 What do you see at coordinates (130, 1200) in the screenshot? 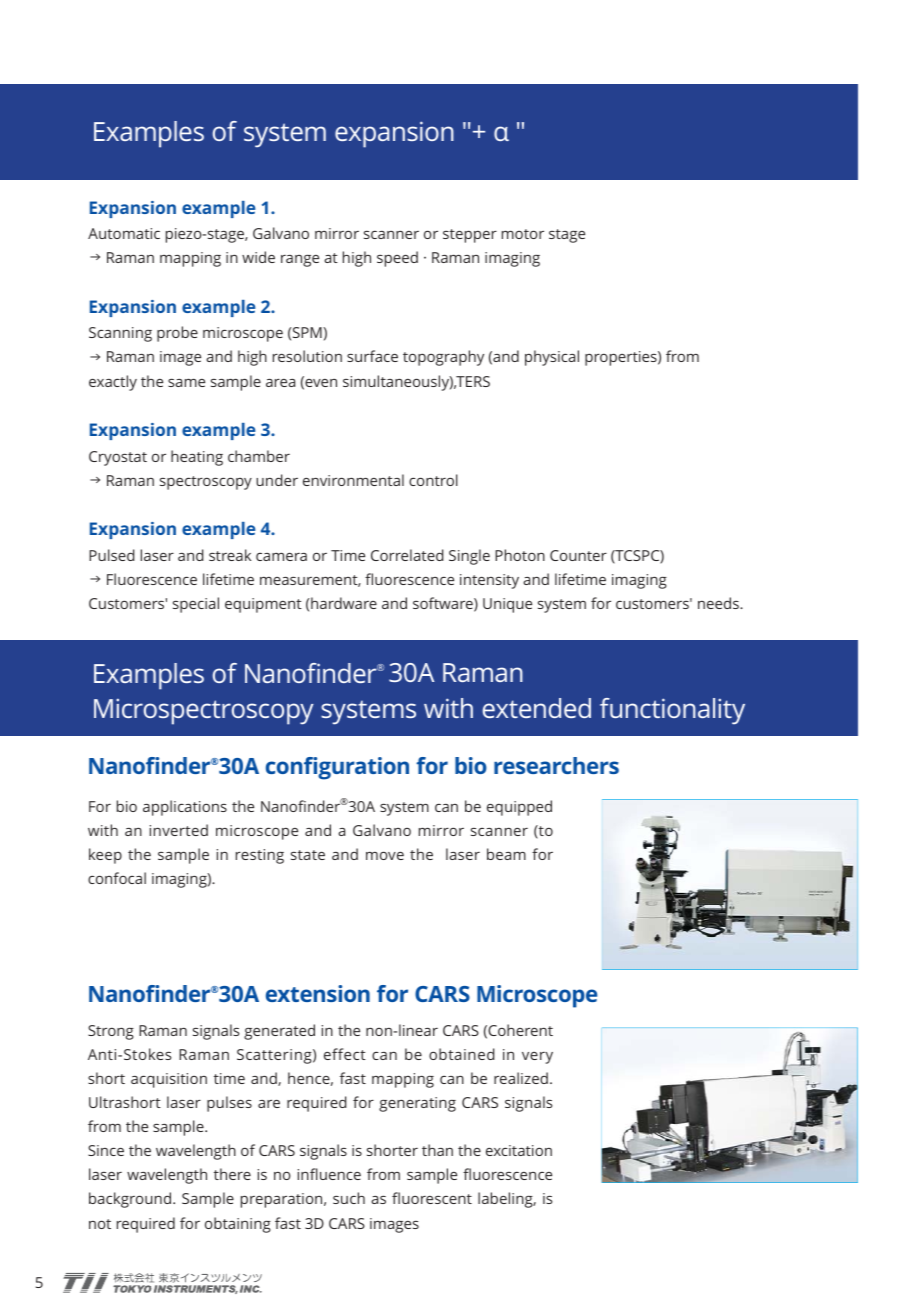
I see `background` at bounding box center [130, 1200].
